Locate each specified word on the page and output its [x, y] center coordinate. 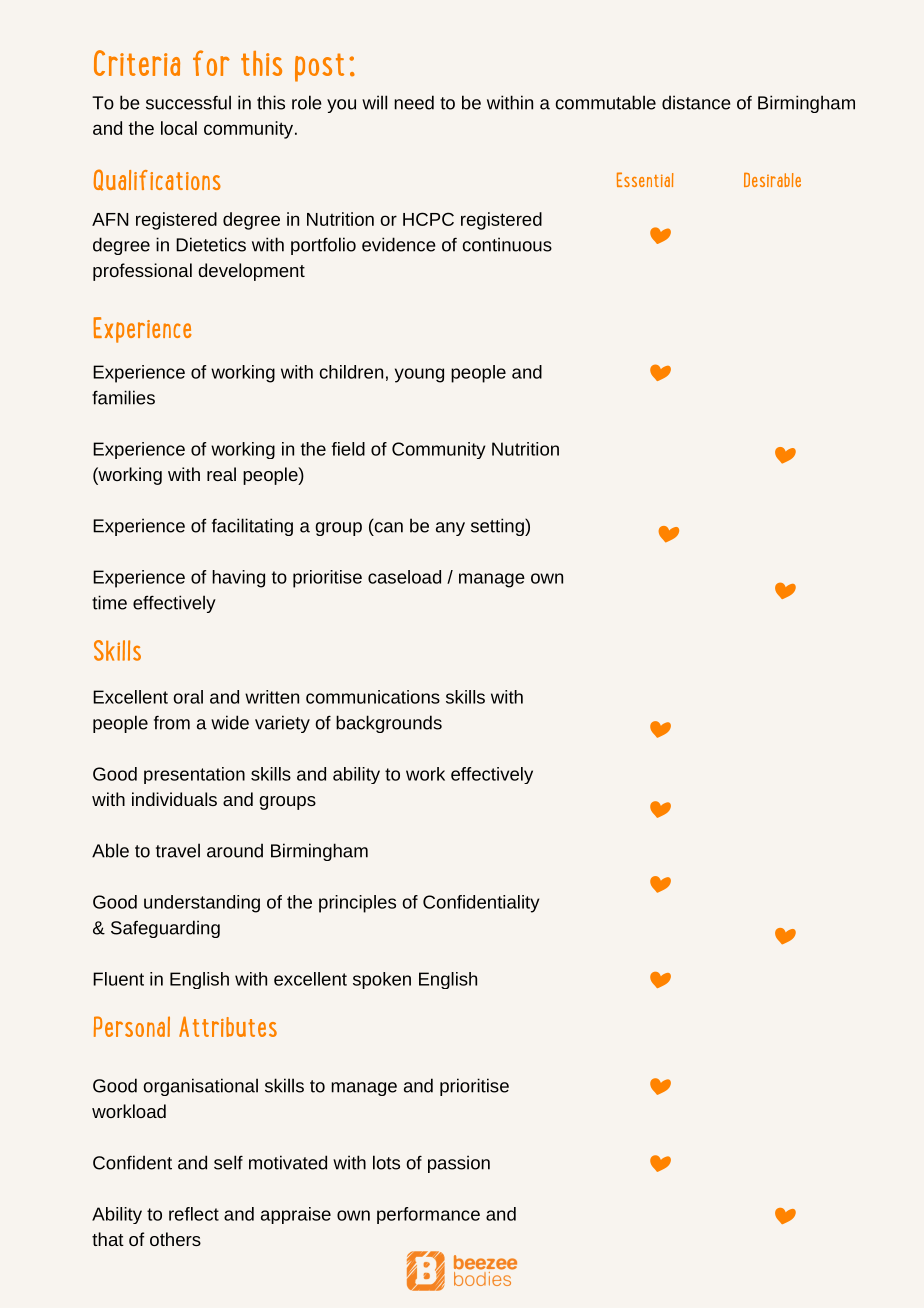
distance [696, 102]
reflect [194, 1214]
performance [428, 1215]
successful [188, 102]
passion [459, 1164]
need [414, 102]
